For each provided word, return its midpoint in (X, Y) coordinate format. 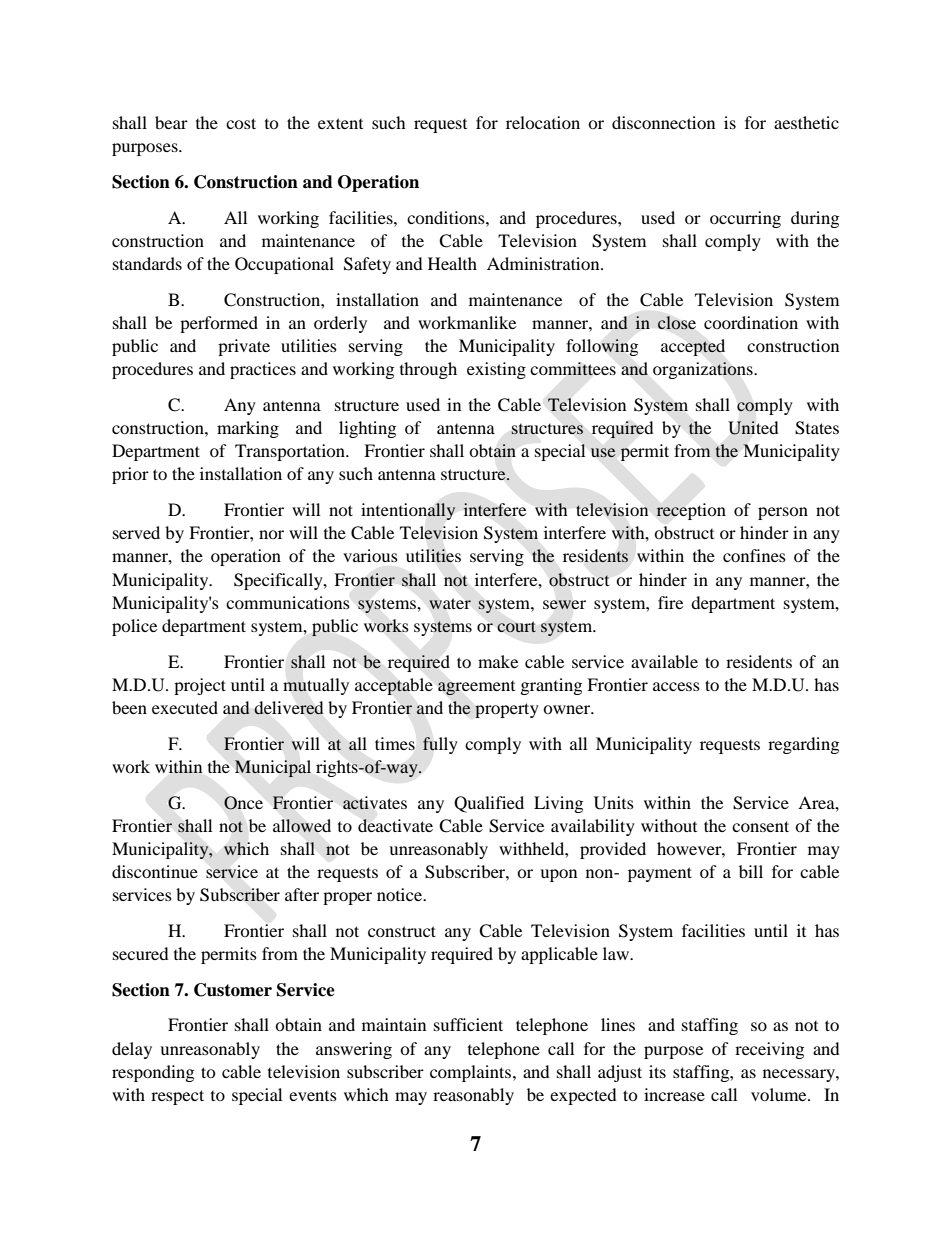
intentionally (408, 511)
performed (219, 324)
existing (496, 370)
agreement (476, 688)
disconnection (663, 122)
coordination (751, 322)
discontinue (155, 871)
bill (751, 871)
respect (177, 1097)
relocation (543, 122)
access (676, 686)
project (200, 686)
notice (401, 894)
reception (691, 511)
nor (271, 534)
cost (241, 123)
